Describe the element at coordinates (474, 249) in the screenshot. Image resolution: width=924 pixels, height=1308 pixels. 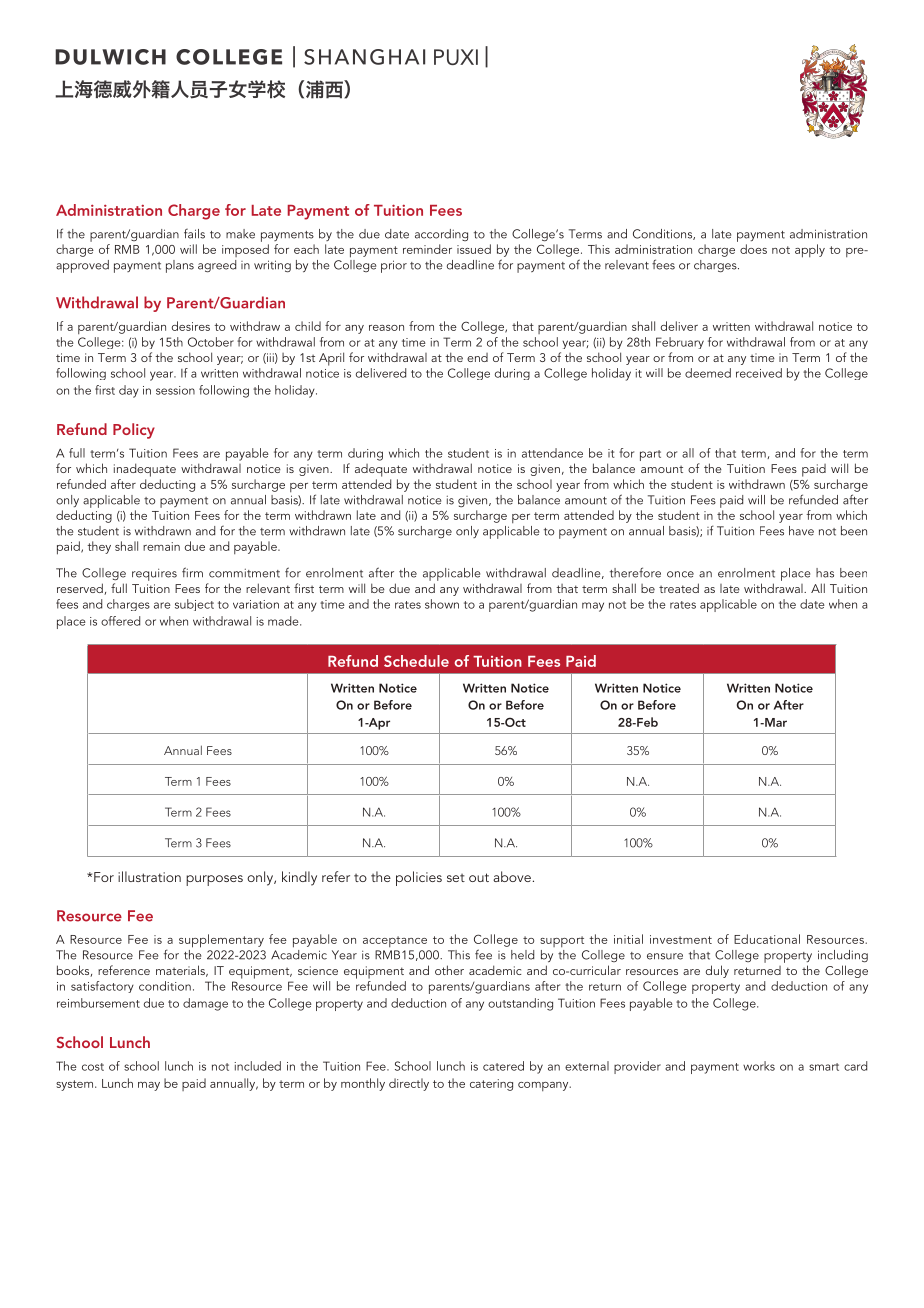
I see `issued` at that location.
